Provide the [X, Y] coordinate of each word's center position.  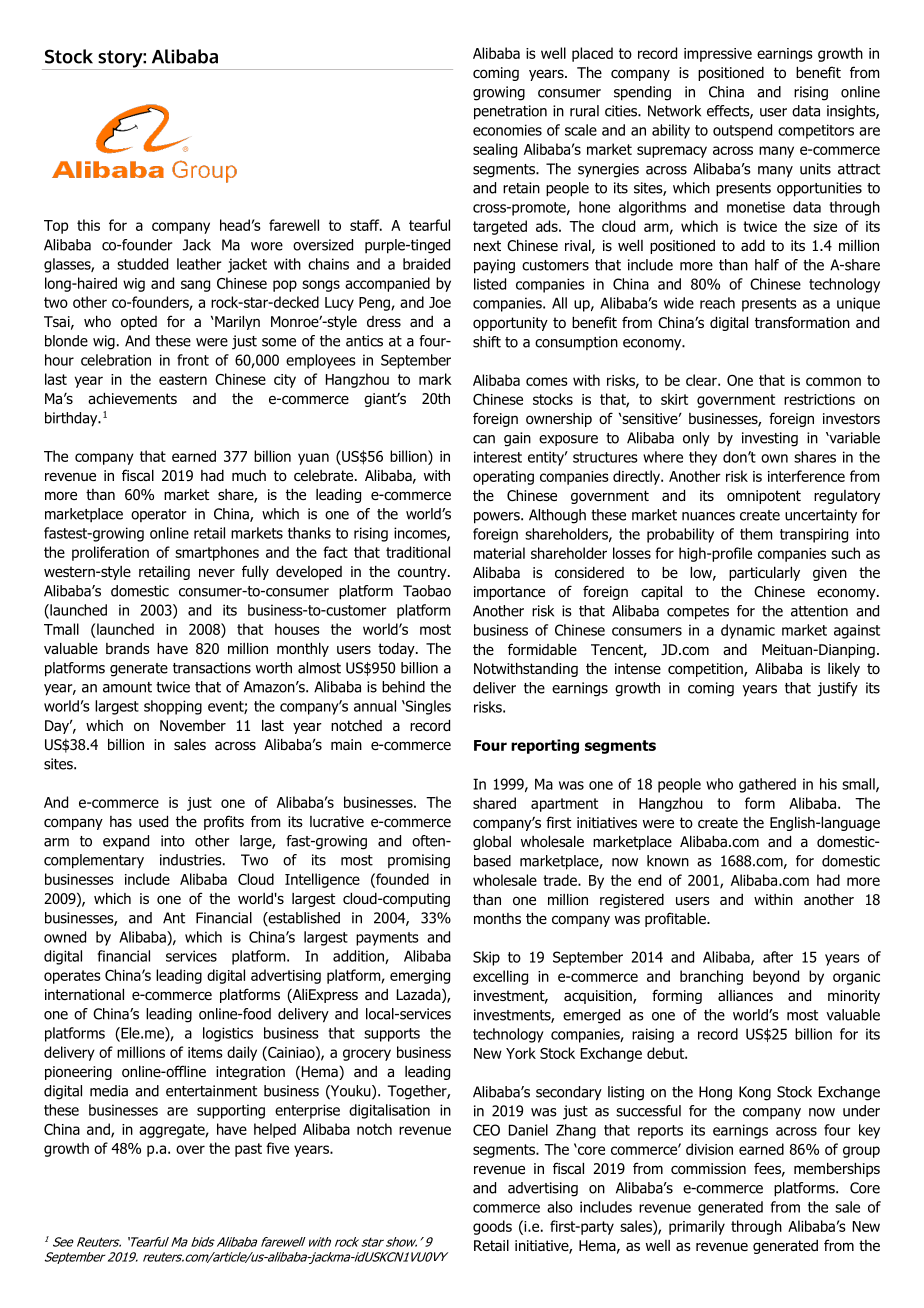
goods [492, 1227]
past [248, 1150]
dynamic [748, 631]
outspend [742, 131]
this [88, 225]
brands [128, 648]
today [397, 650]
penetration [510, 112]
